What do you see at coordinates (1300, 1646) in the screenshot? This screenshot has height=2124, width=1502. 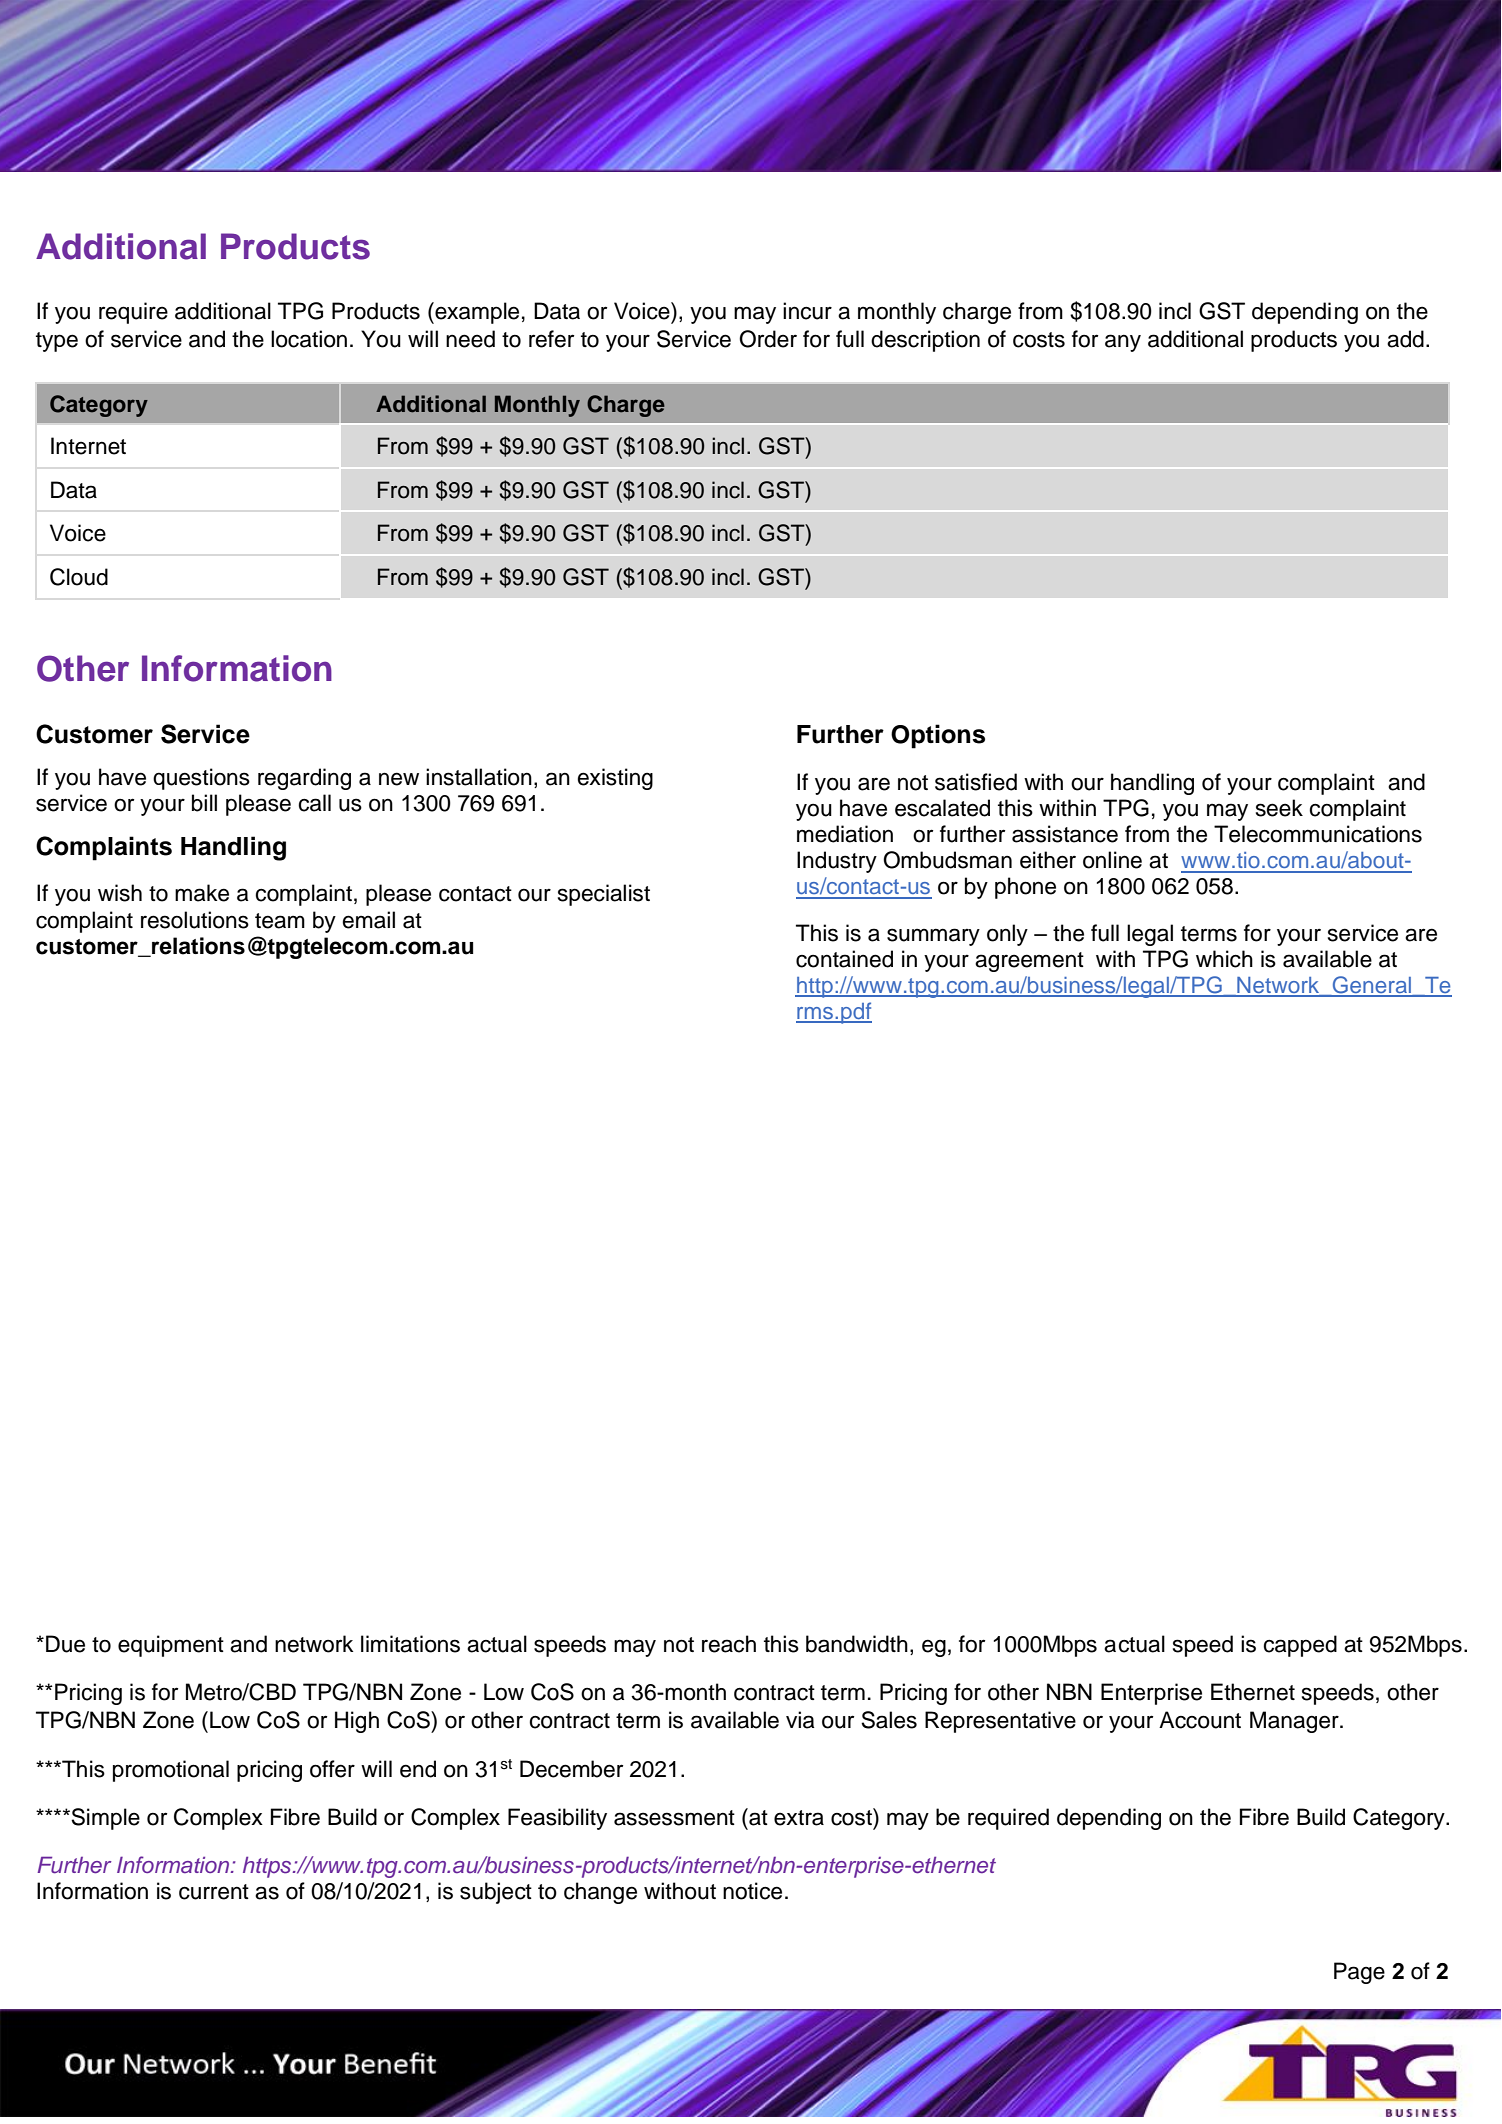 I see `capped` at bounding box center [1300, 1646].
